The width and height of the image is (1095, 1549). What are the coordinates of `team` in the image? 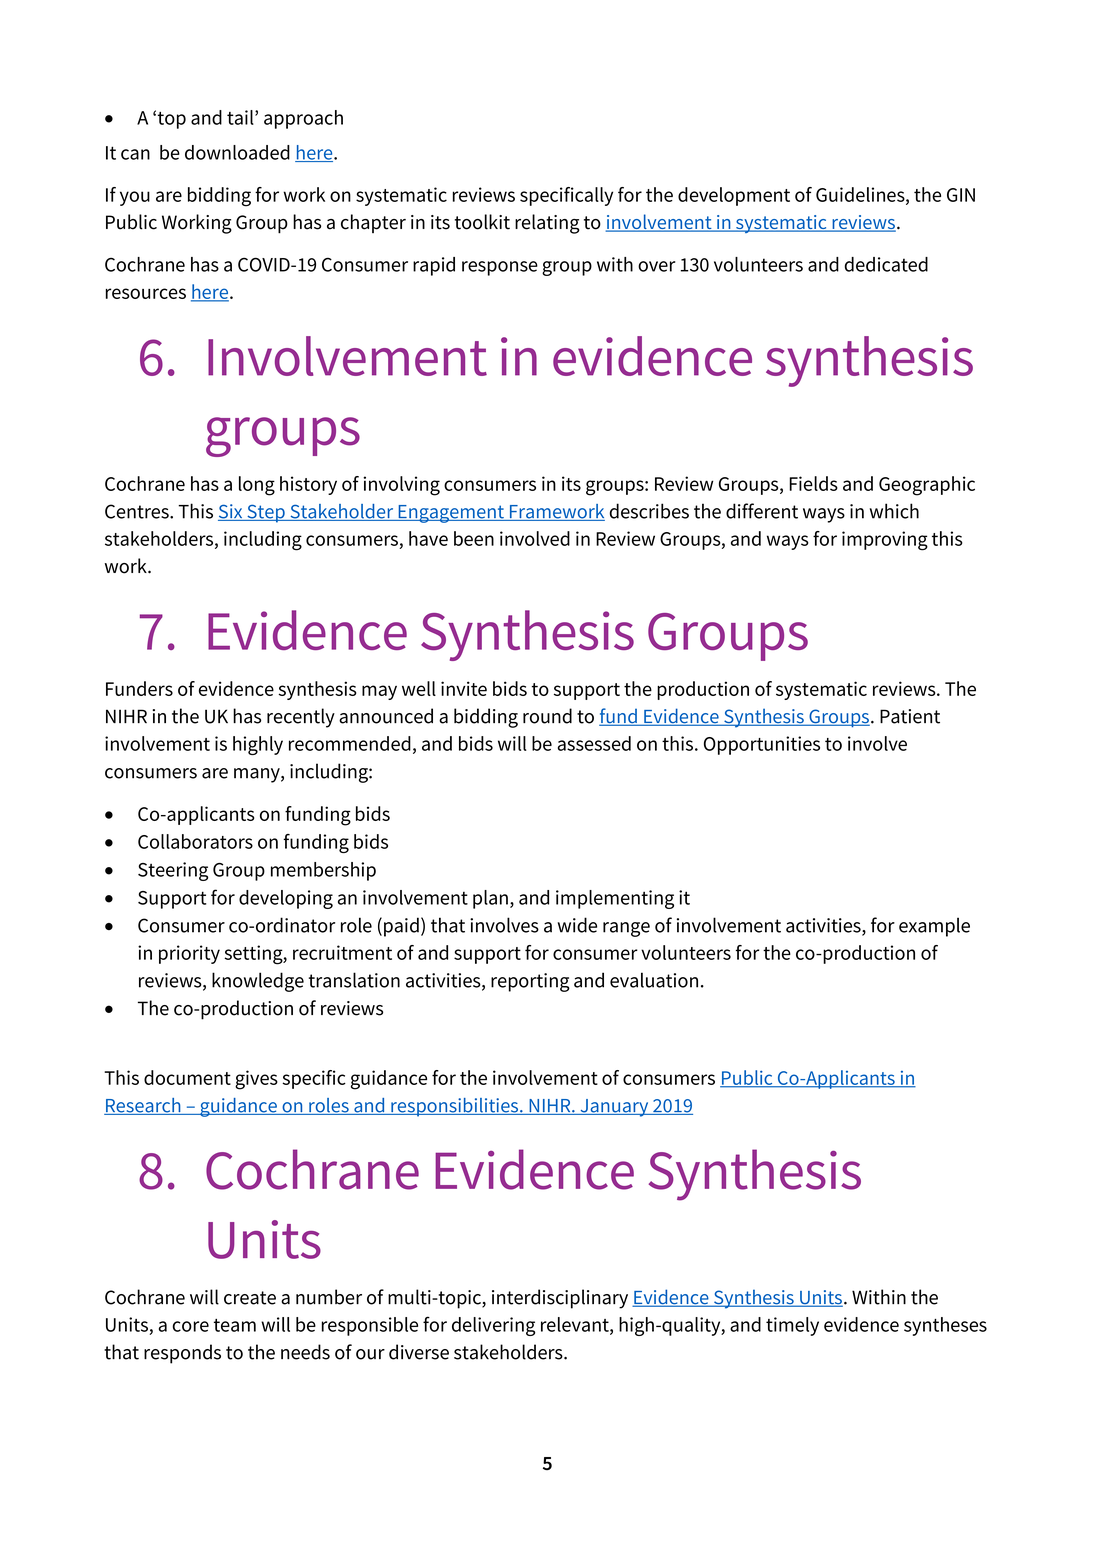 It's located at (235, 1325).
